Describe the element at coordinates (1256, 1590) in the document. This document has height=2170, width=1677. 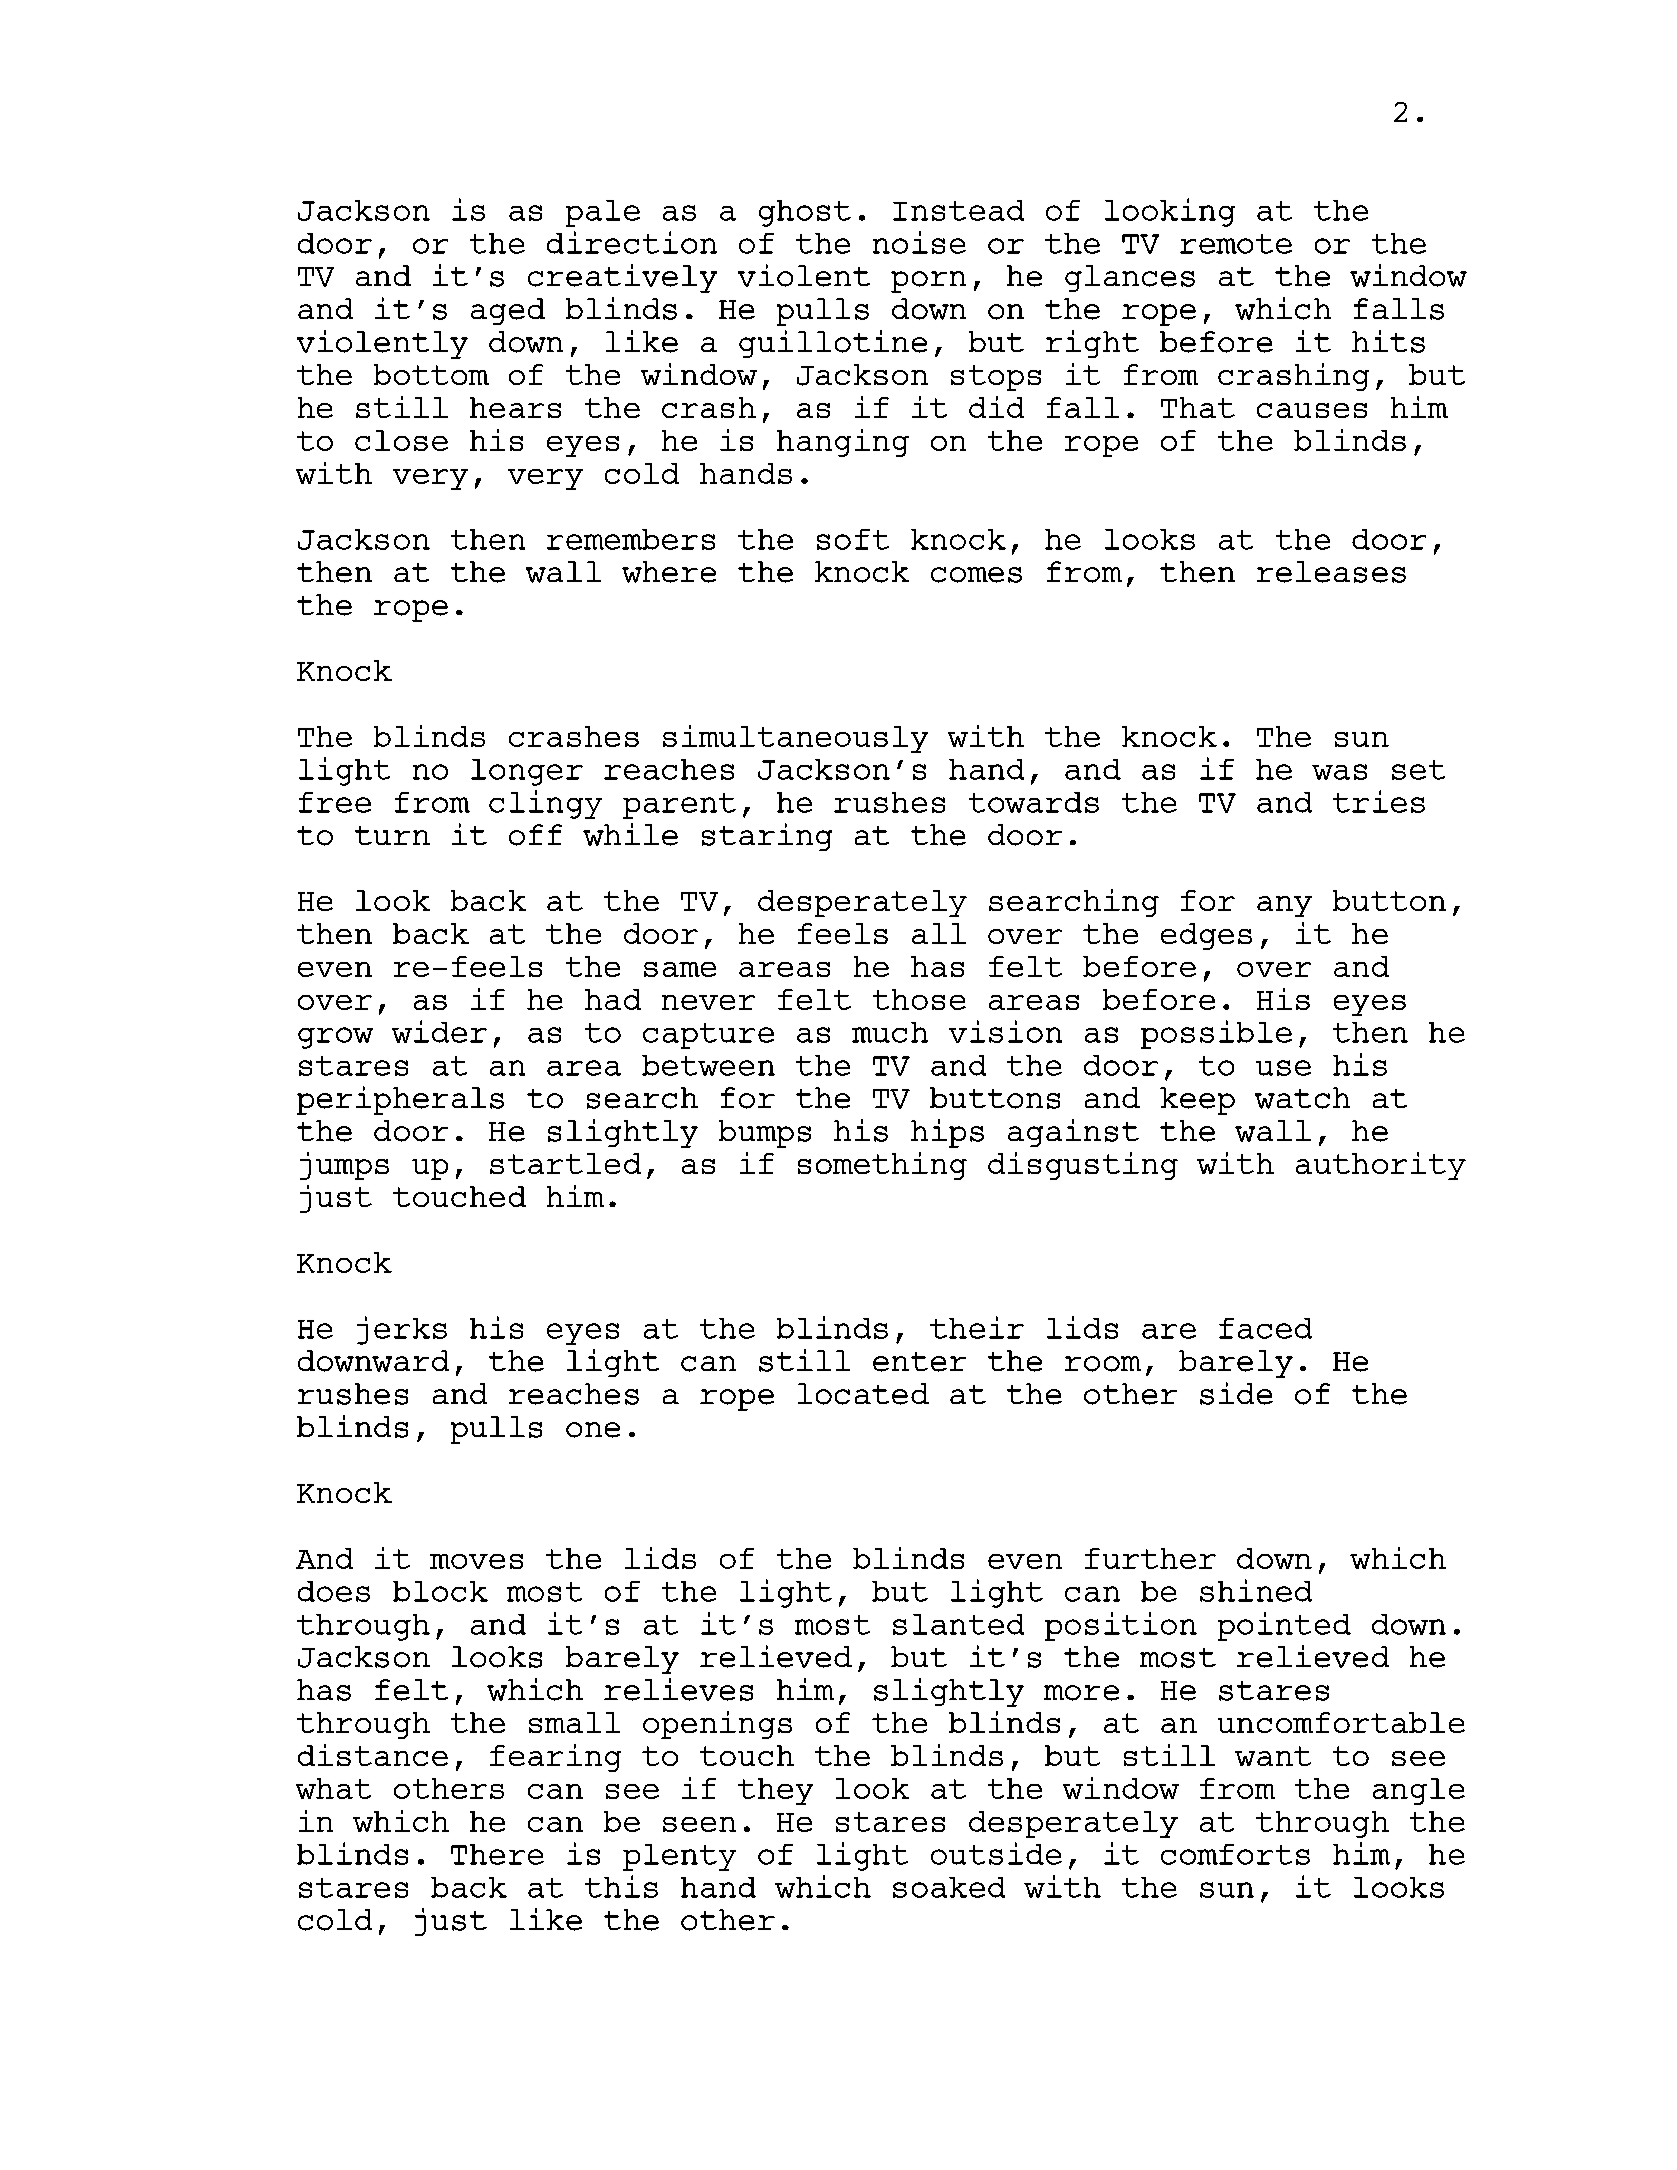
I see `shined` at that location.
